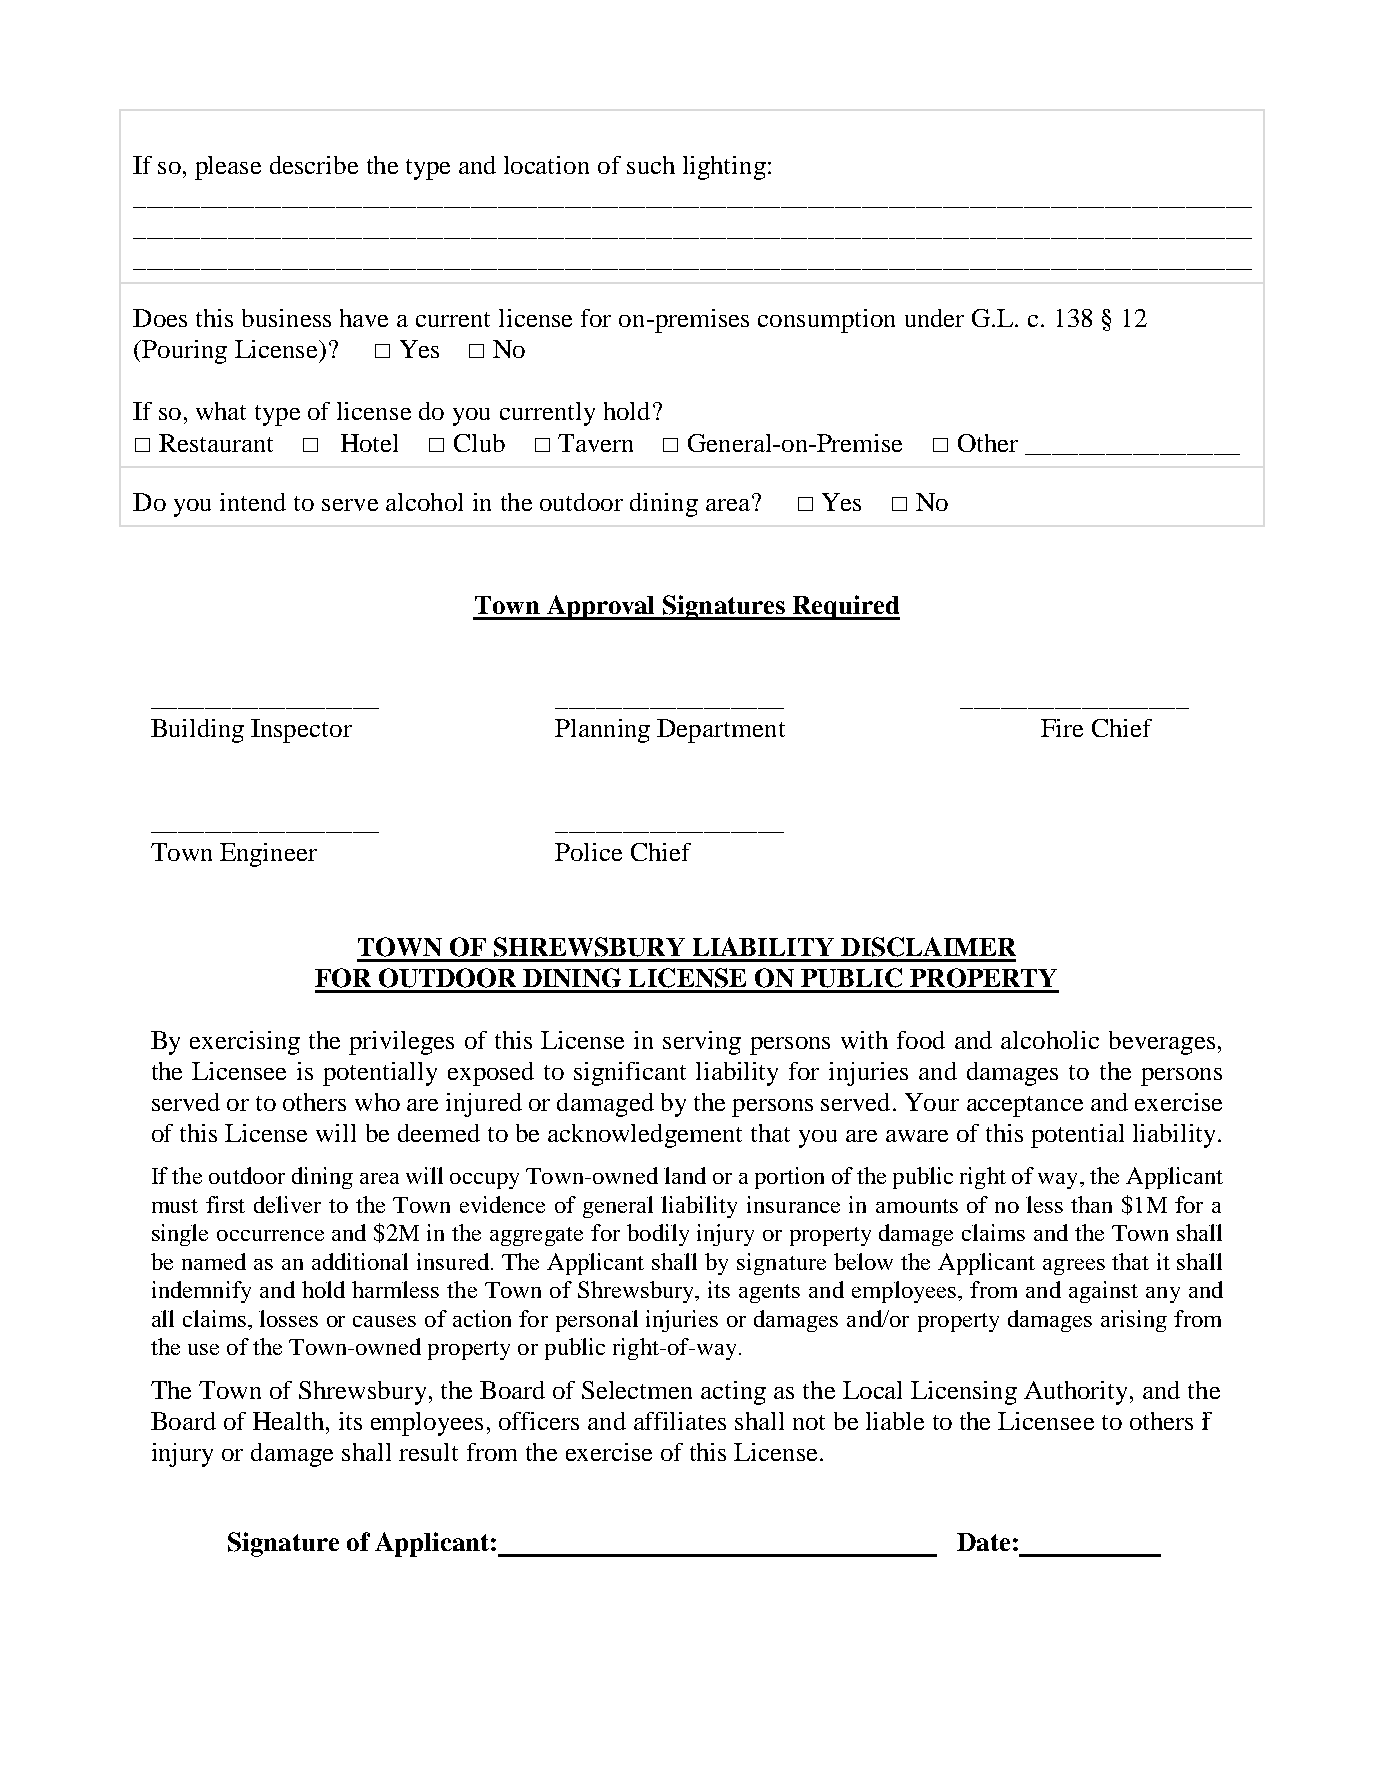 The image size is (1376, 1781). Describe the element at coordinates (314, 165) in the screenshot. I see `describe` at that location.
